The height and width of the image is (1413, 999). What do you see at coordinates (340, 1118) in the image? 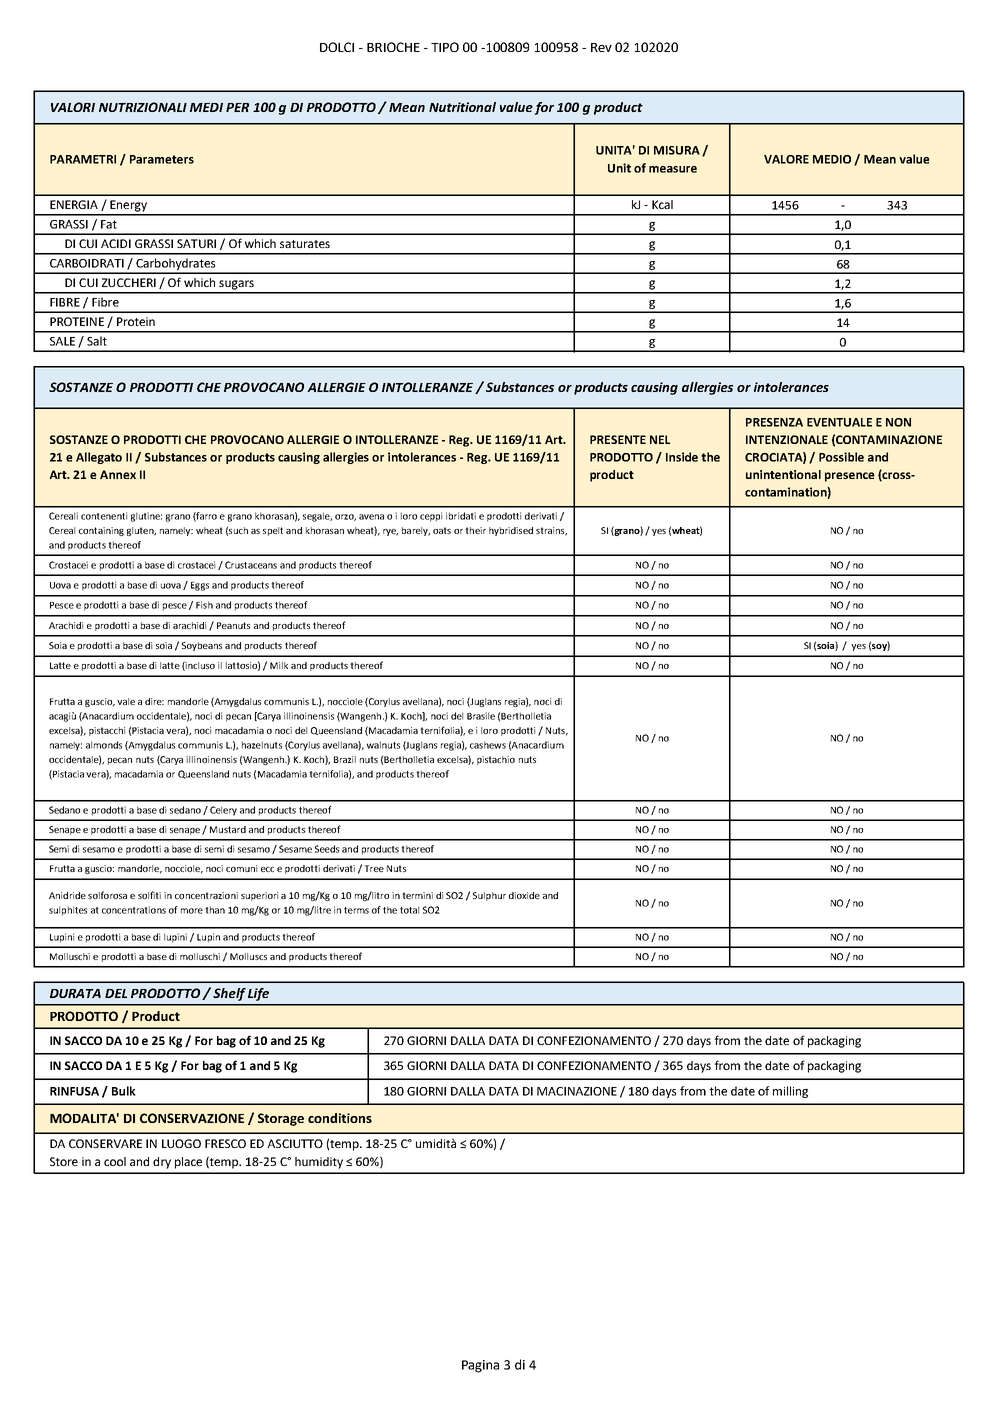
I see `conditions` at bounding box center [340, 1118].
